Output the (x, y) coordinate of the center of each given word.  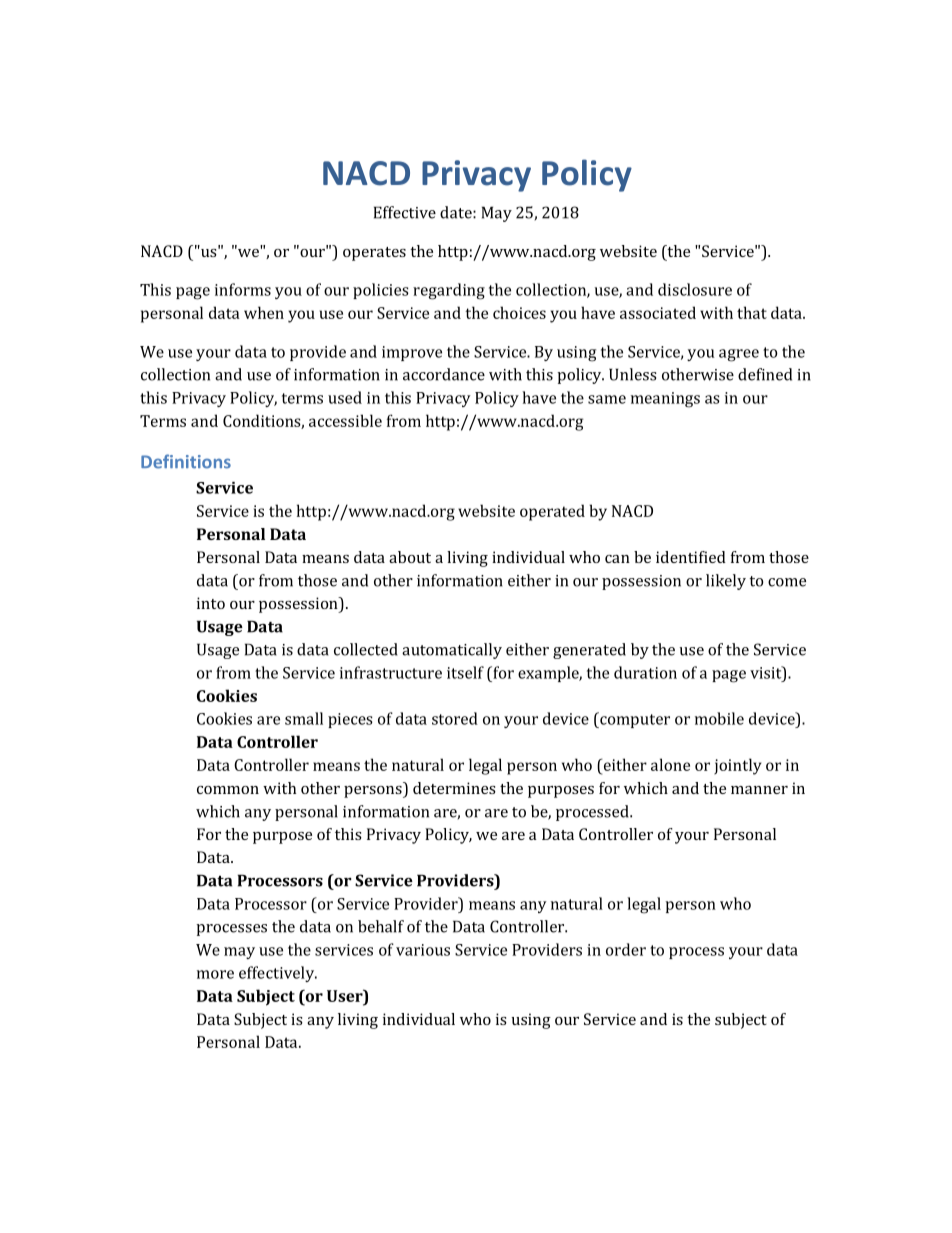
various (423, 950)
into (211, 603)
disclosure (695, 289)
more (215, 974)
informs (243, 289)
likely (726, 582)
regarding (449, 291)
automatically (452, 651)
